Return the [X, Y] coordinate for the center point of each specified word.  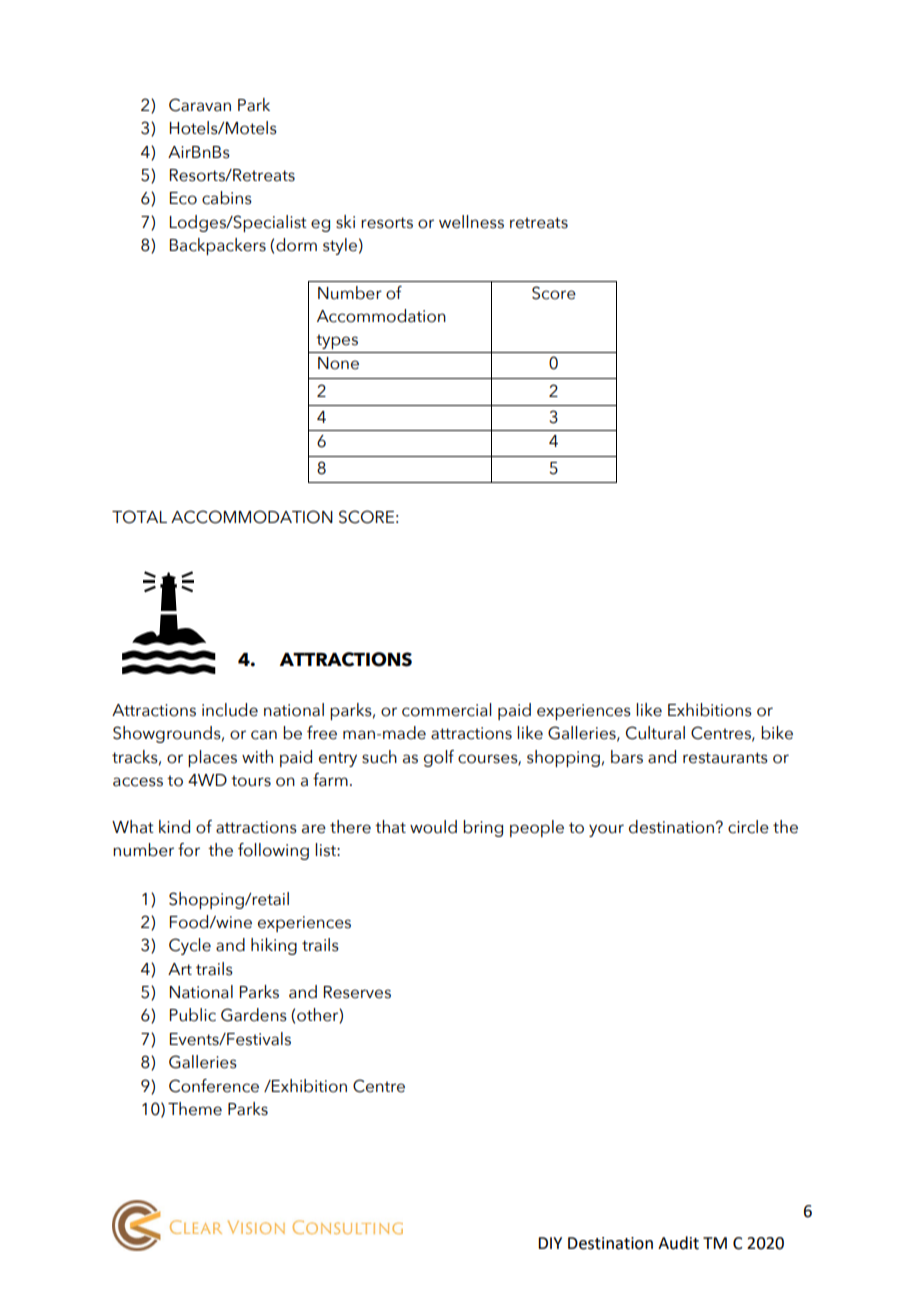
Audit [678, 1243]
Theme [195, 1109]
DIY [550, 1243]
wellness [471, 222]
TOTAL [139, 517]
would [433, 827]
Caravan [200, 105]
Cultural [655, 733]
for [189, 850]
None [338, 363]
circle [748, 827]
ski [345, 222]
